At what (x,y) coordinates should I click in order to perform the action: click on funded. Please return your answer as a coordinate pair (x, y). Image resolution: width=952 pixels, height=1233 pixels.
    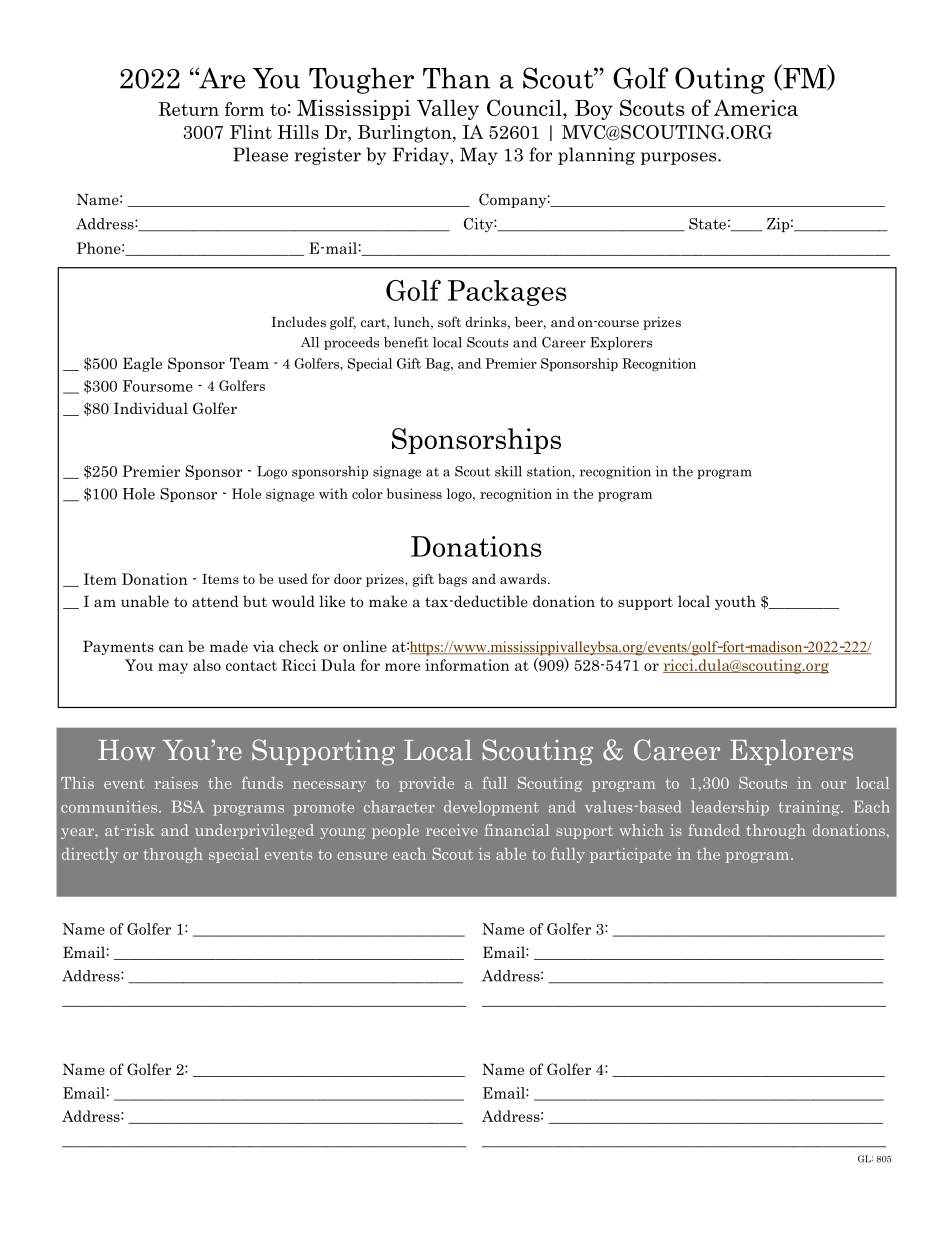
    Looking at the image, I should click on (714, 830).
